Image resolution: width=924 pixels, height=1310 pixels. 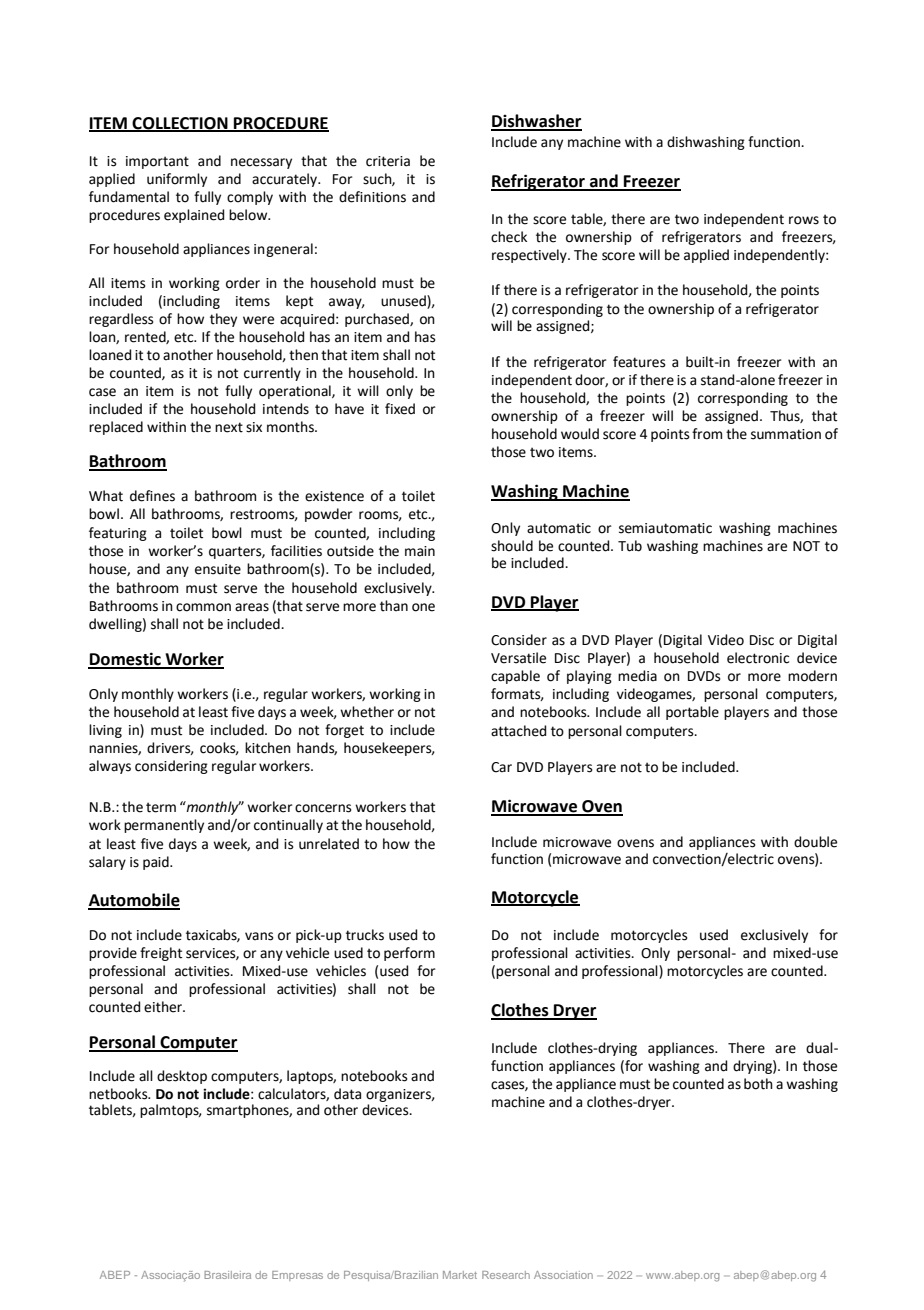 What do you see at coordinates (400, 409) in the screenshot?
I see `fixed` at bounding box center [400, 409].
